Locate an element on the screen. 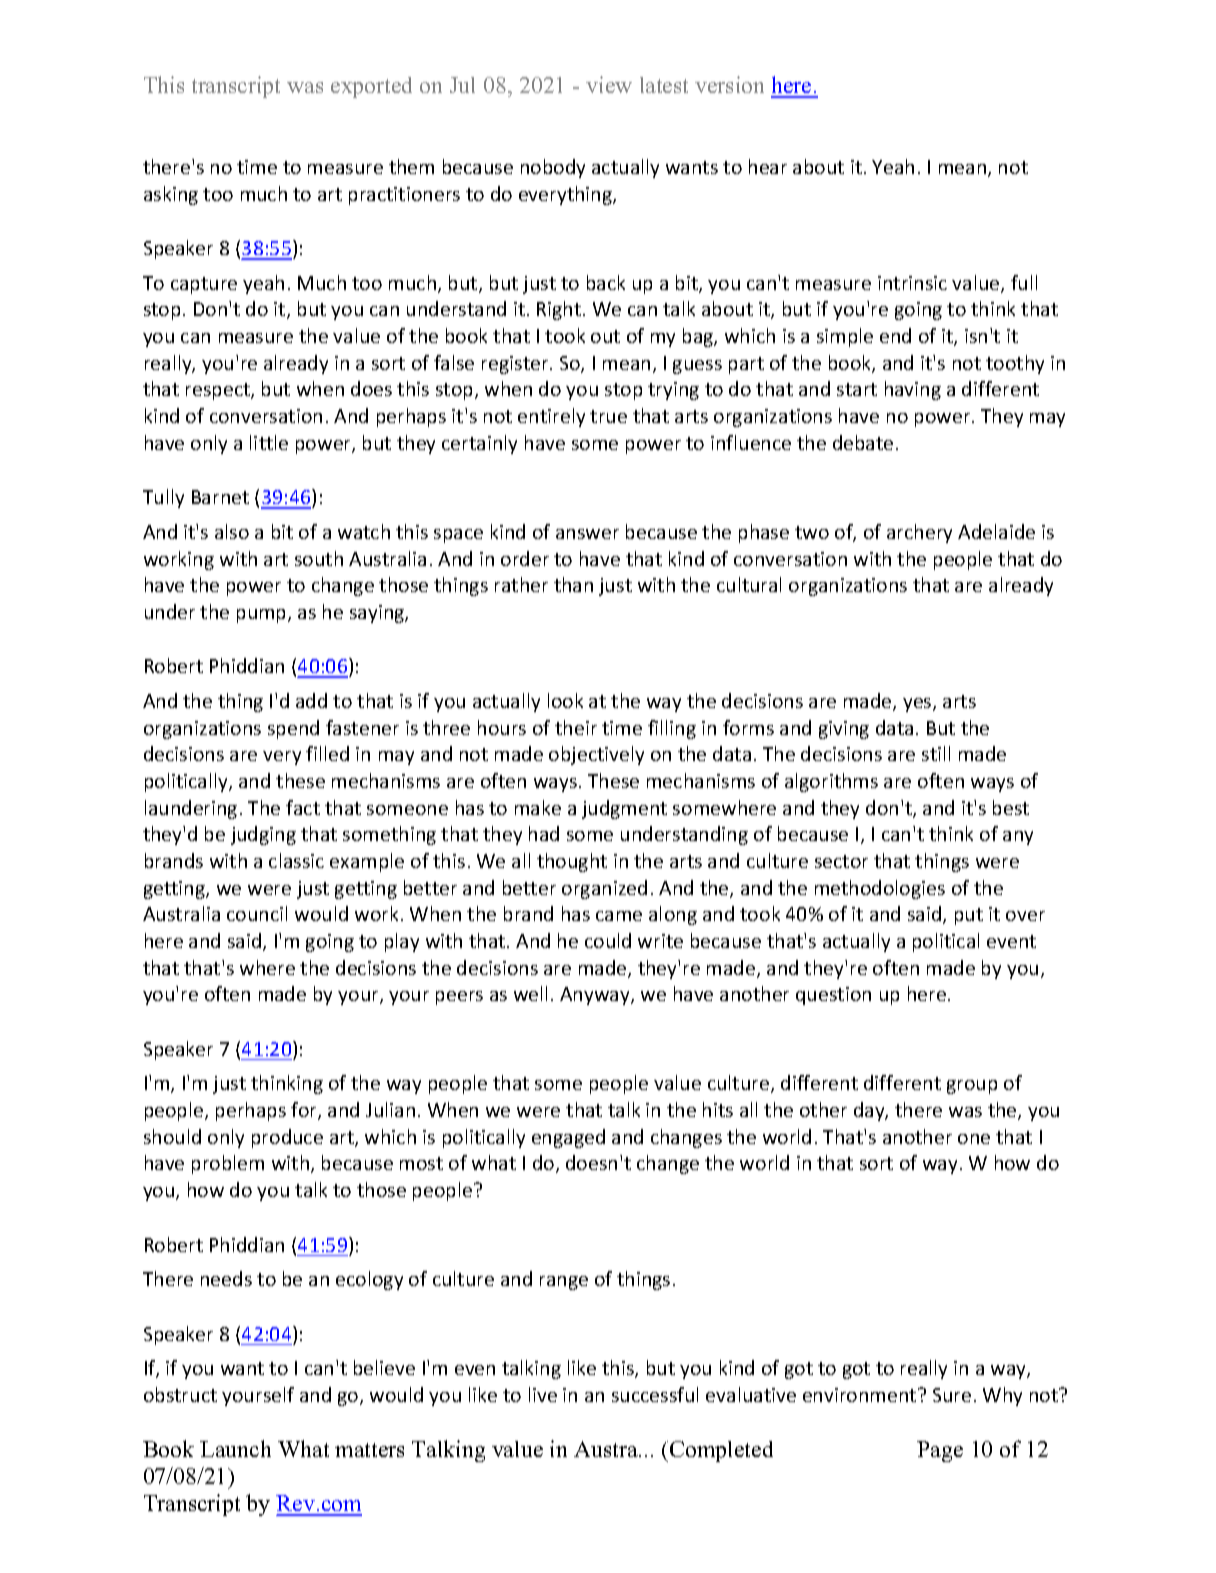 The height and width of the screenshot is (1573, 1216). exported is located at coordinates (371, 87).
